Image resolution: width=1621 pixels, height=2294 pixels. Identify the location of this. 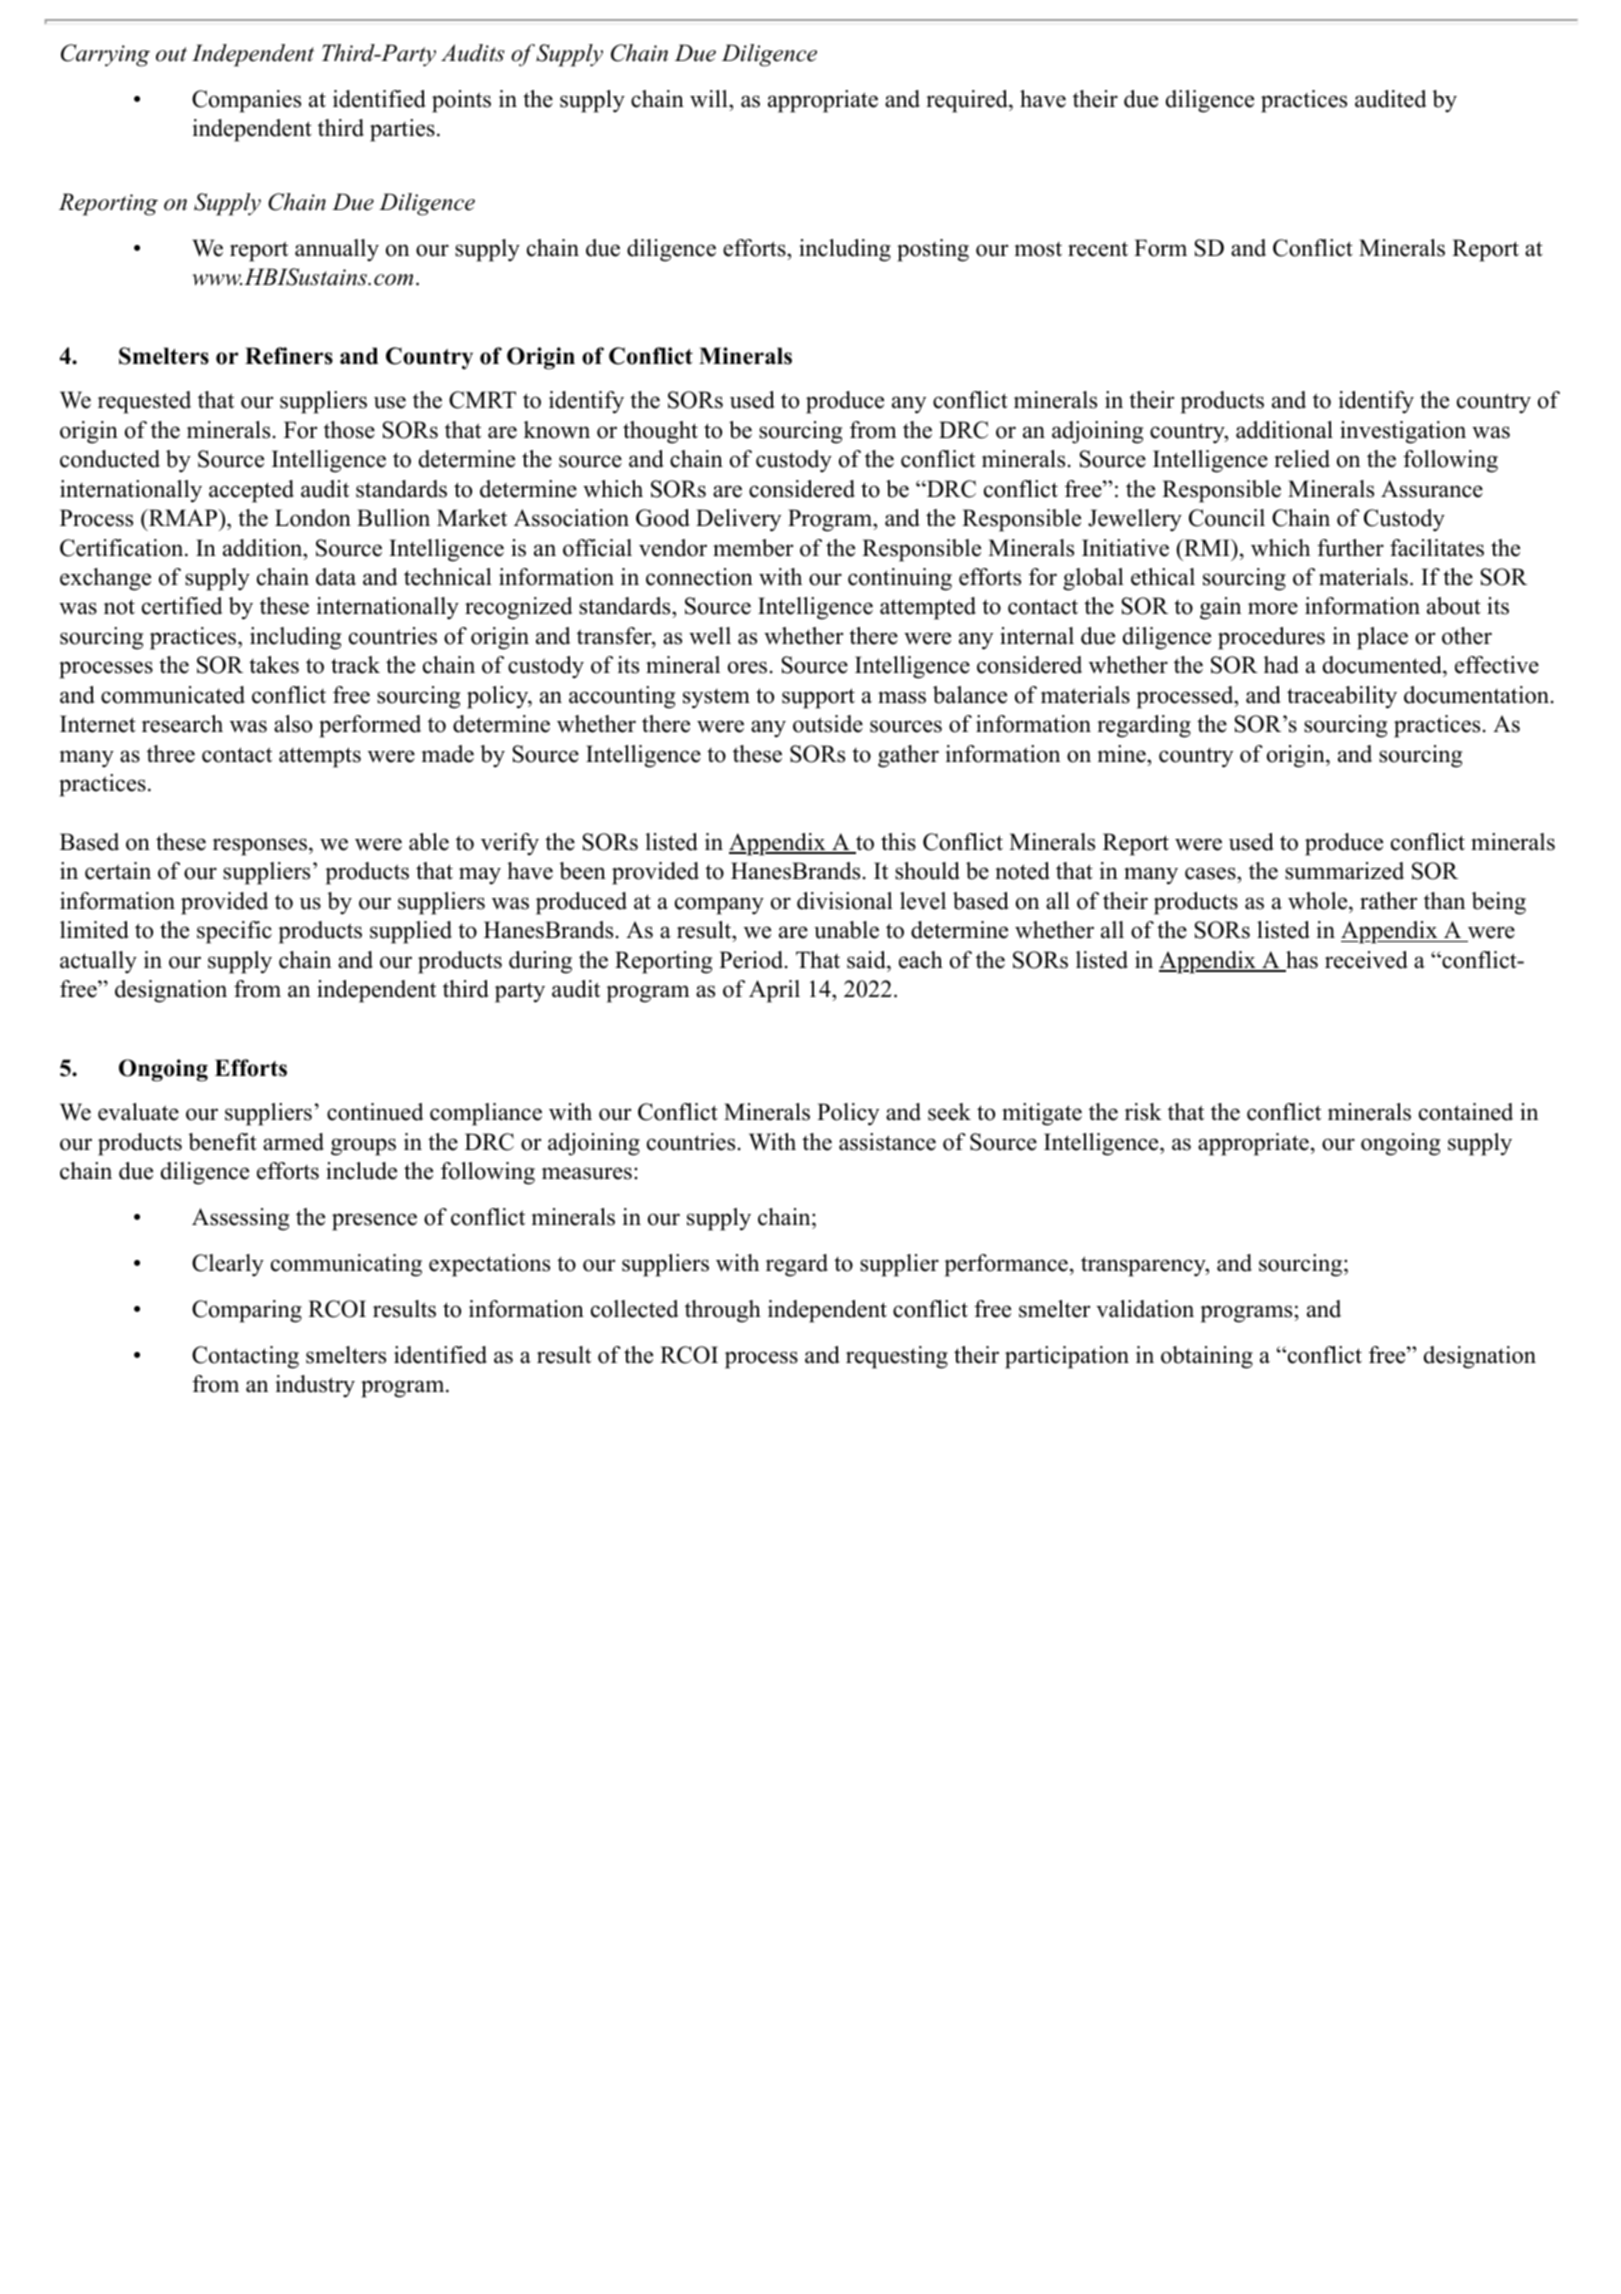
(898, 842).
